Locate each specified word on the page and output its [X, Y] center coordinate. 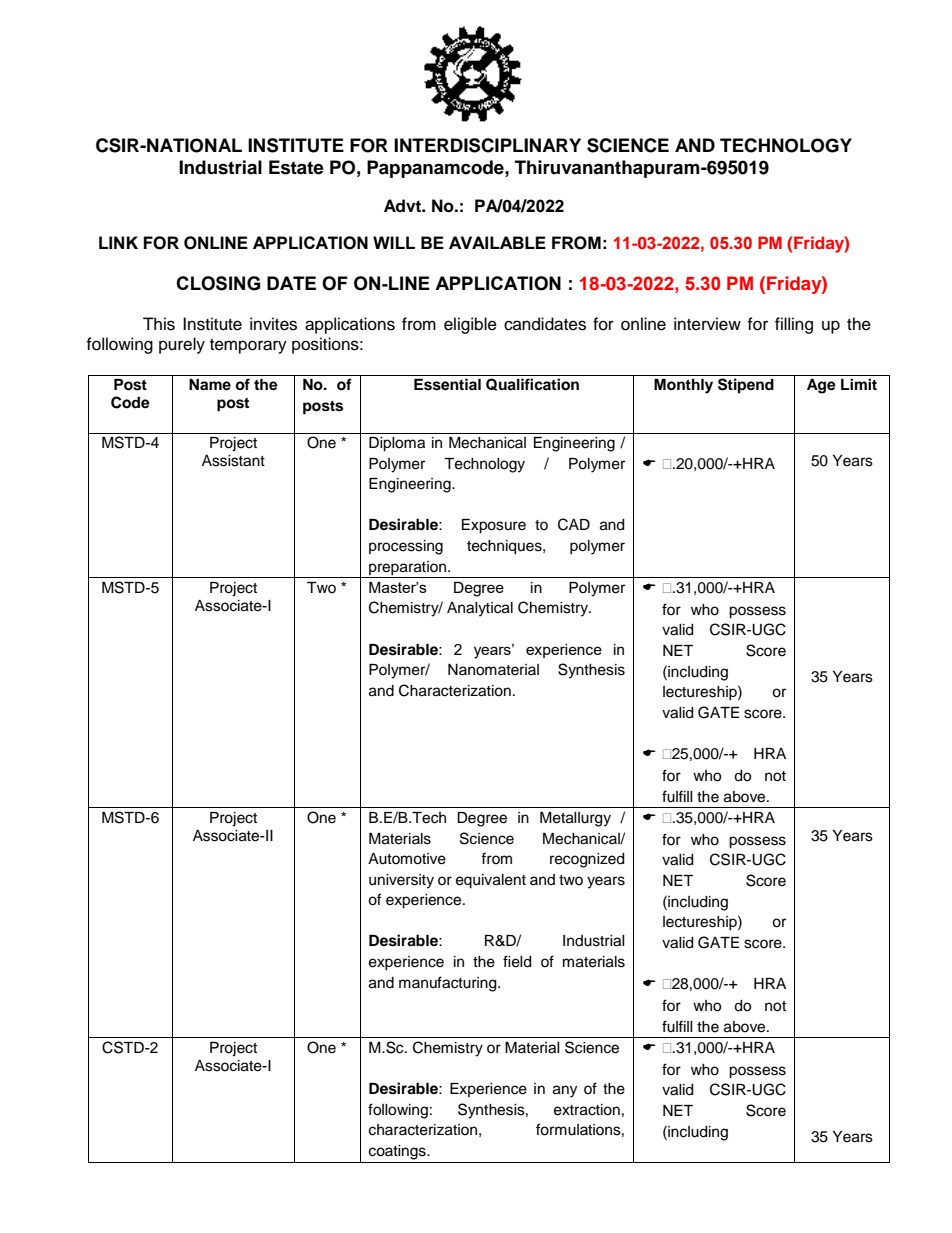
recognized [587, 860]
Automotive [407, 859]
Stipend [746, 386]
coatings [398, 1152]
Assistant [233, 461]
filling [794, 325]
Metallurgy [575, 819]
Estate [296, 167]
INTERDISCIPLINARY [487, 145]
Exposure [494, 526]
